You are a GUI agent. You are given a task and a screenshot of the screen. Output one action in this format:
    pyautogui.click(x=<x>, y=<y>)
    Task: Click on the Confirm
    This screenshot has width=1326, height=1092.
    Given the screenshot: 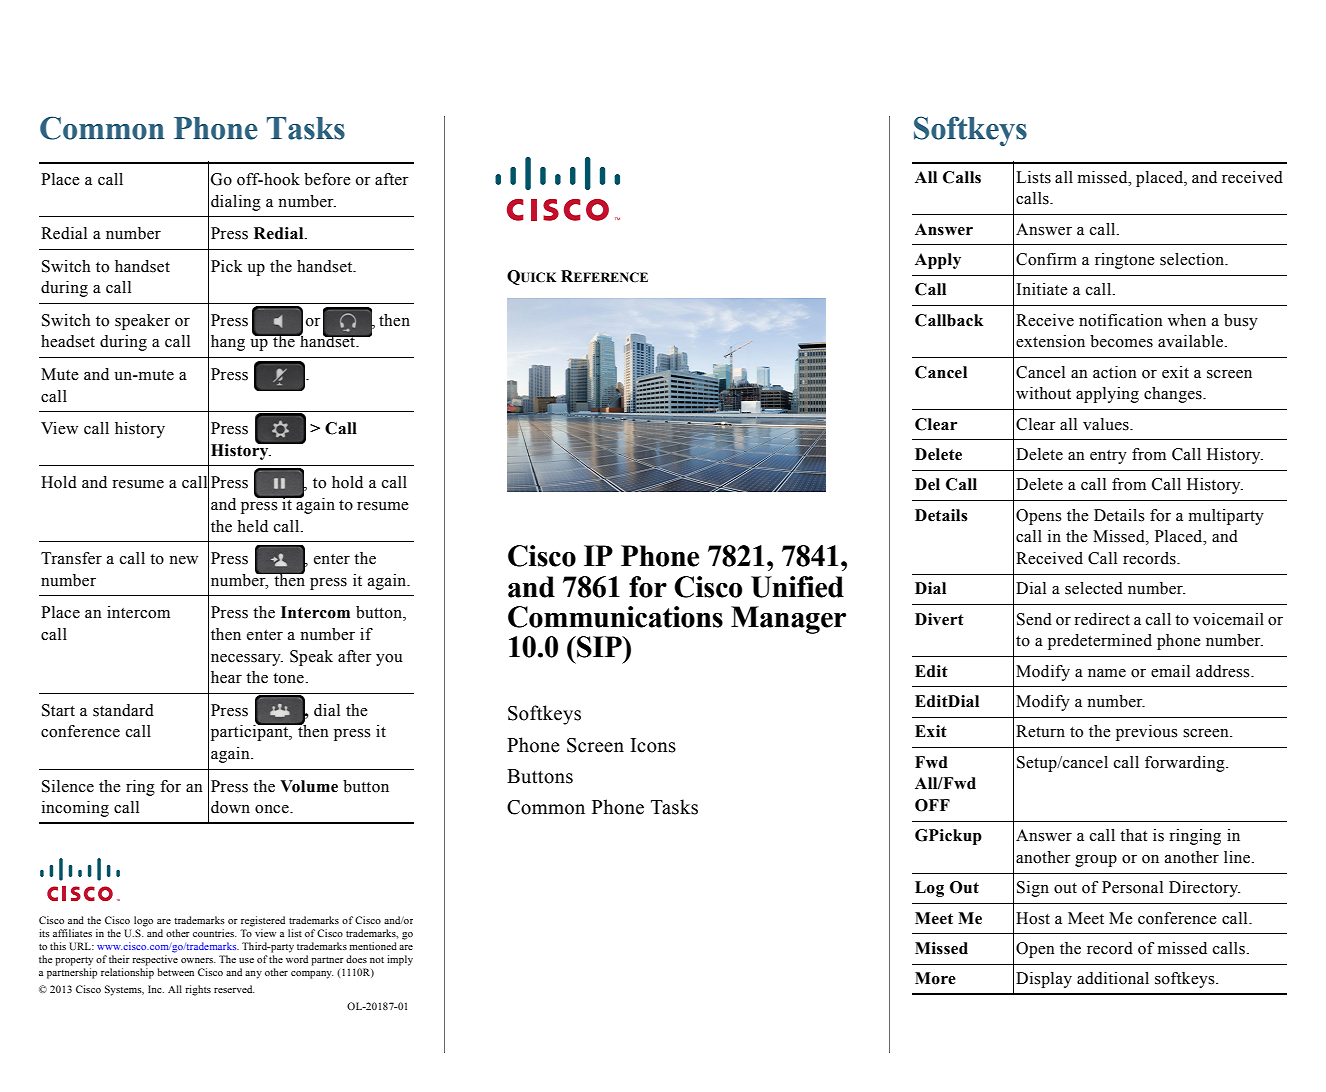 What is the action you would take?
    pyautogui.click(x=1046, y=259)
